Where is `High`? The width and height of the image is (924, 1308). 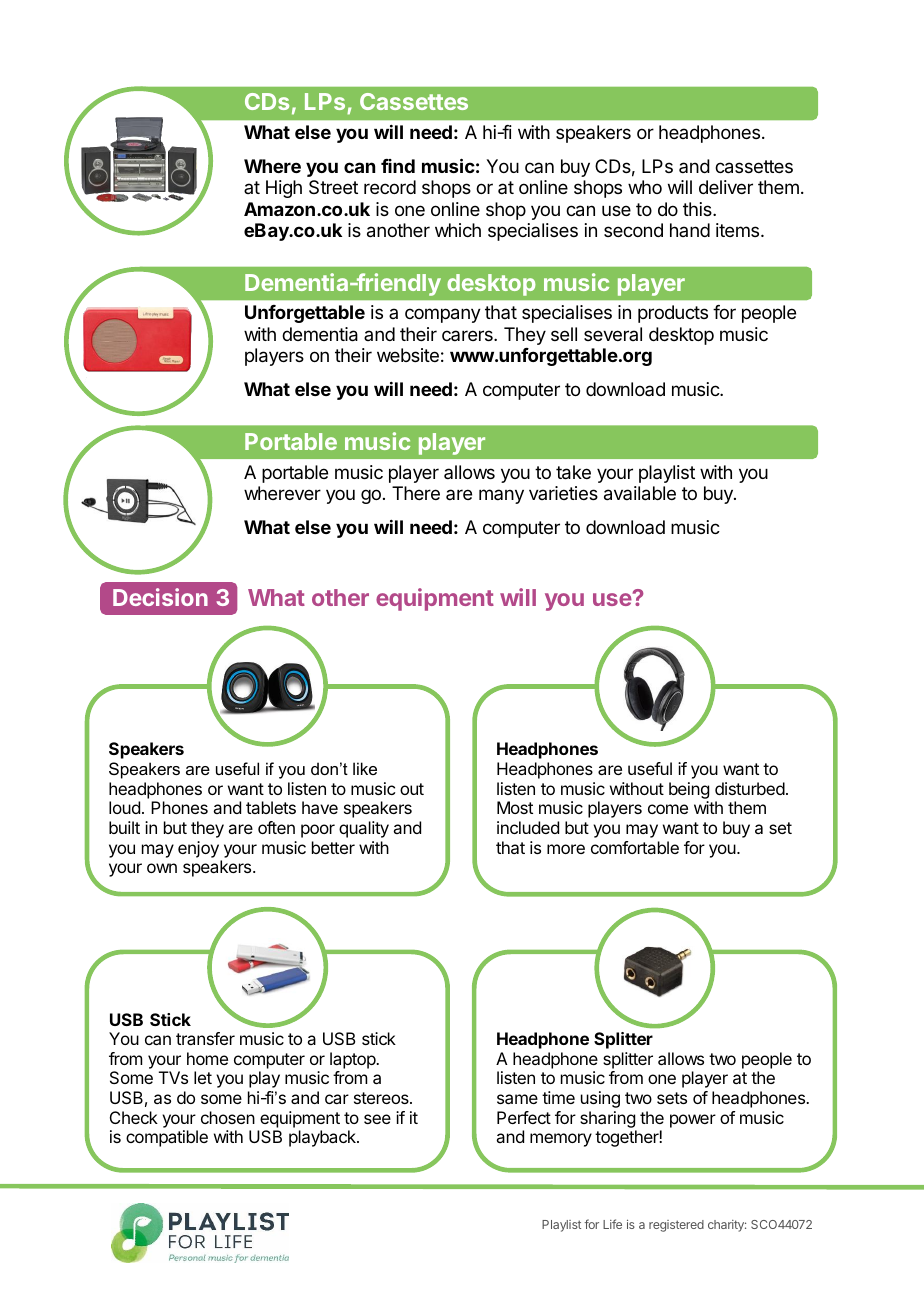 High is located at coordinates (284, 189).
